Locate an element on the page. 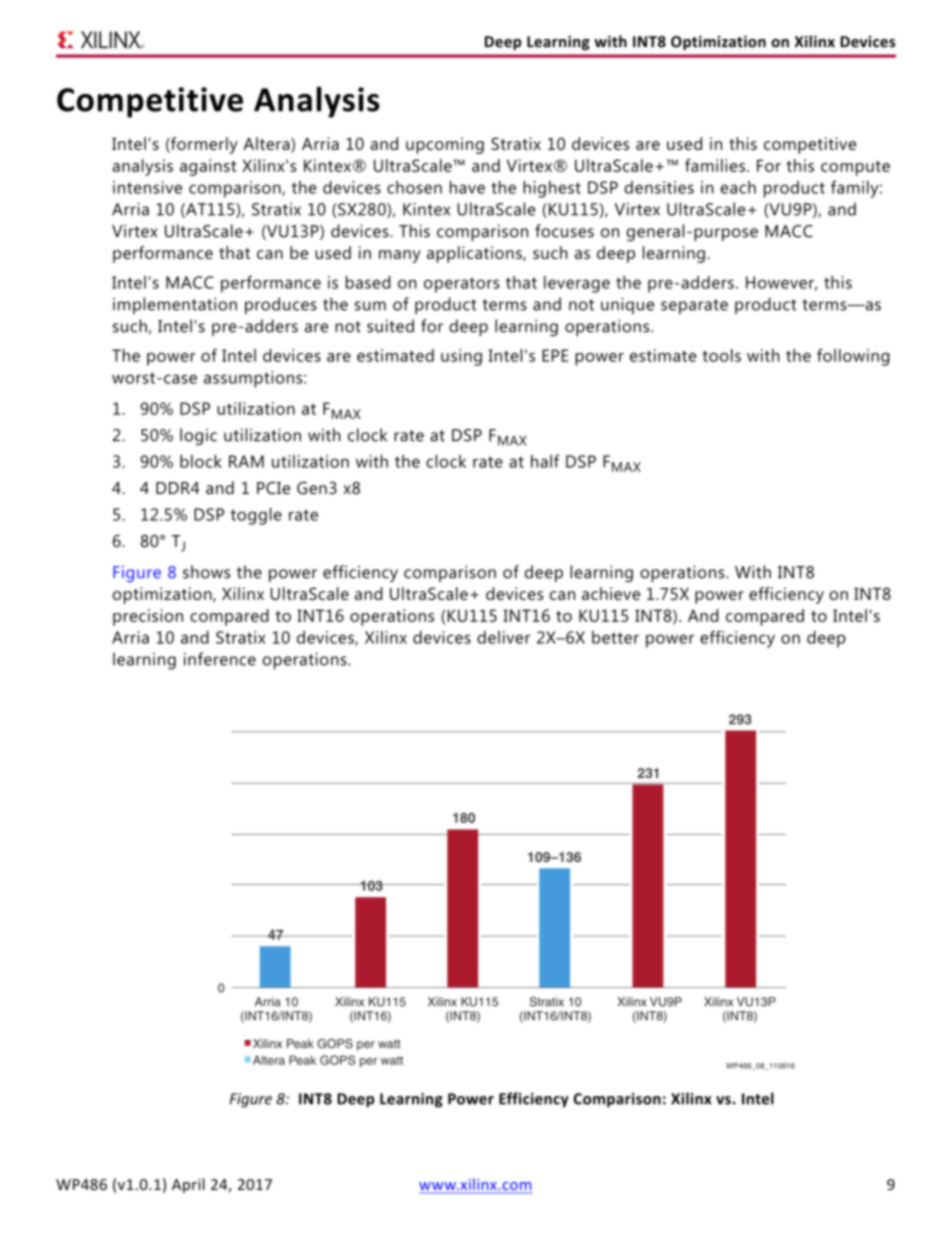  tools is located at coordinates (721, 355).
